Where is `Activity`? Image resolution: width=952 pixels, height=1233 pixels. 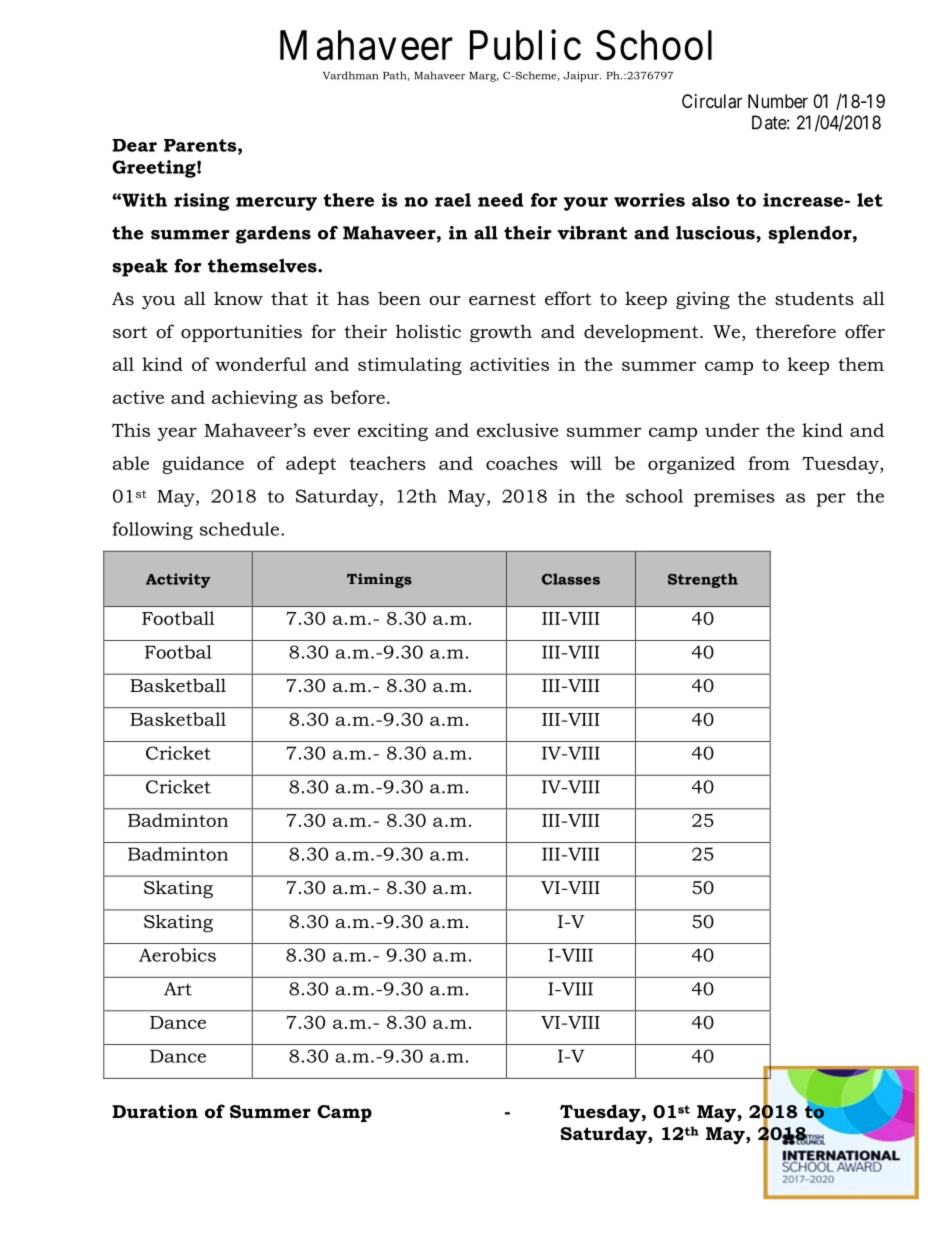 Activity is located at coordinates (178, 580).
